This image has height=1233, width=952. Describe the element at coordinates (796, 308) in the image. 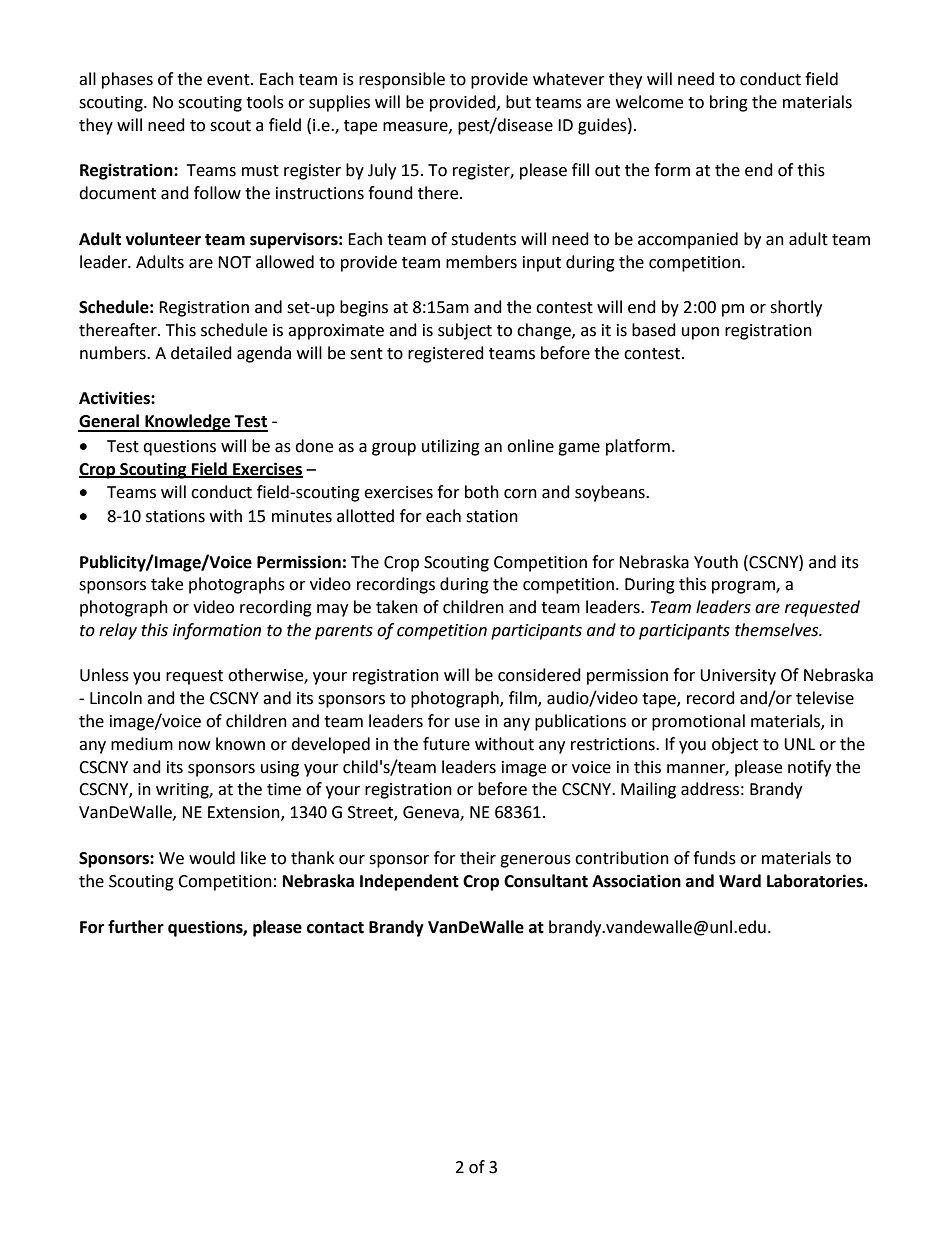

I see `shortly` at that location.
